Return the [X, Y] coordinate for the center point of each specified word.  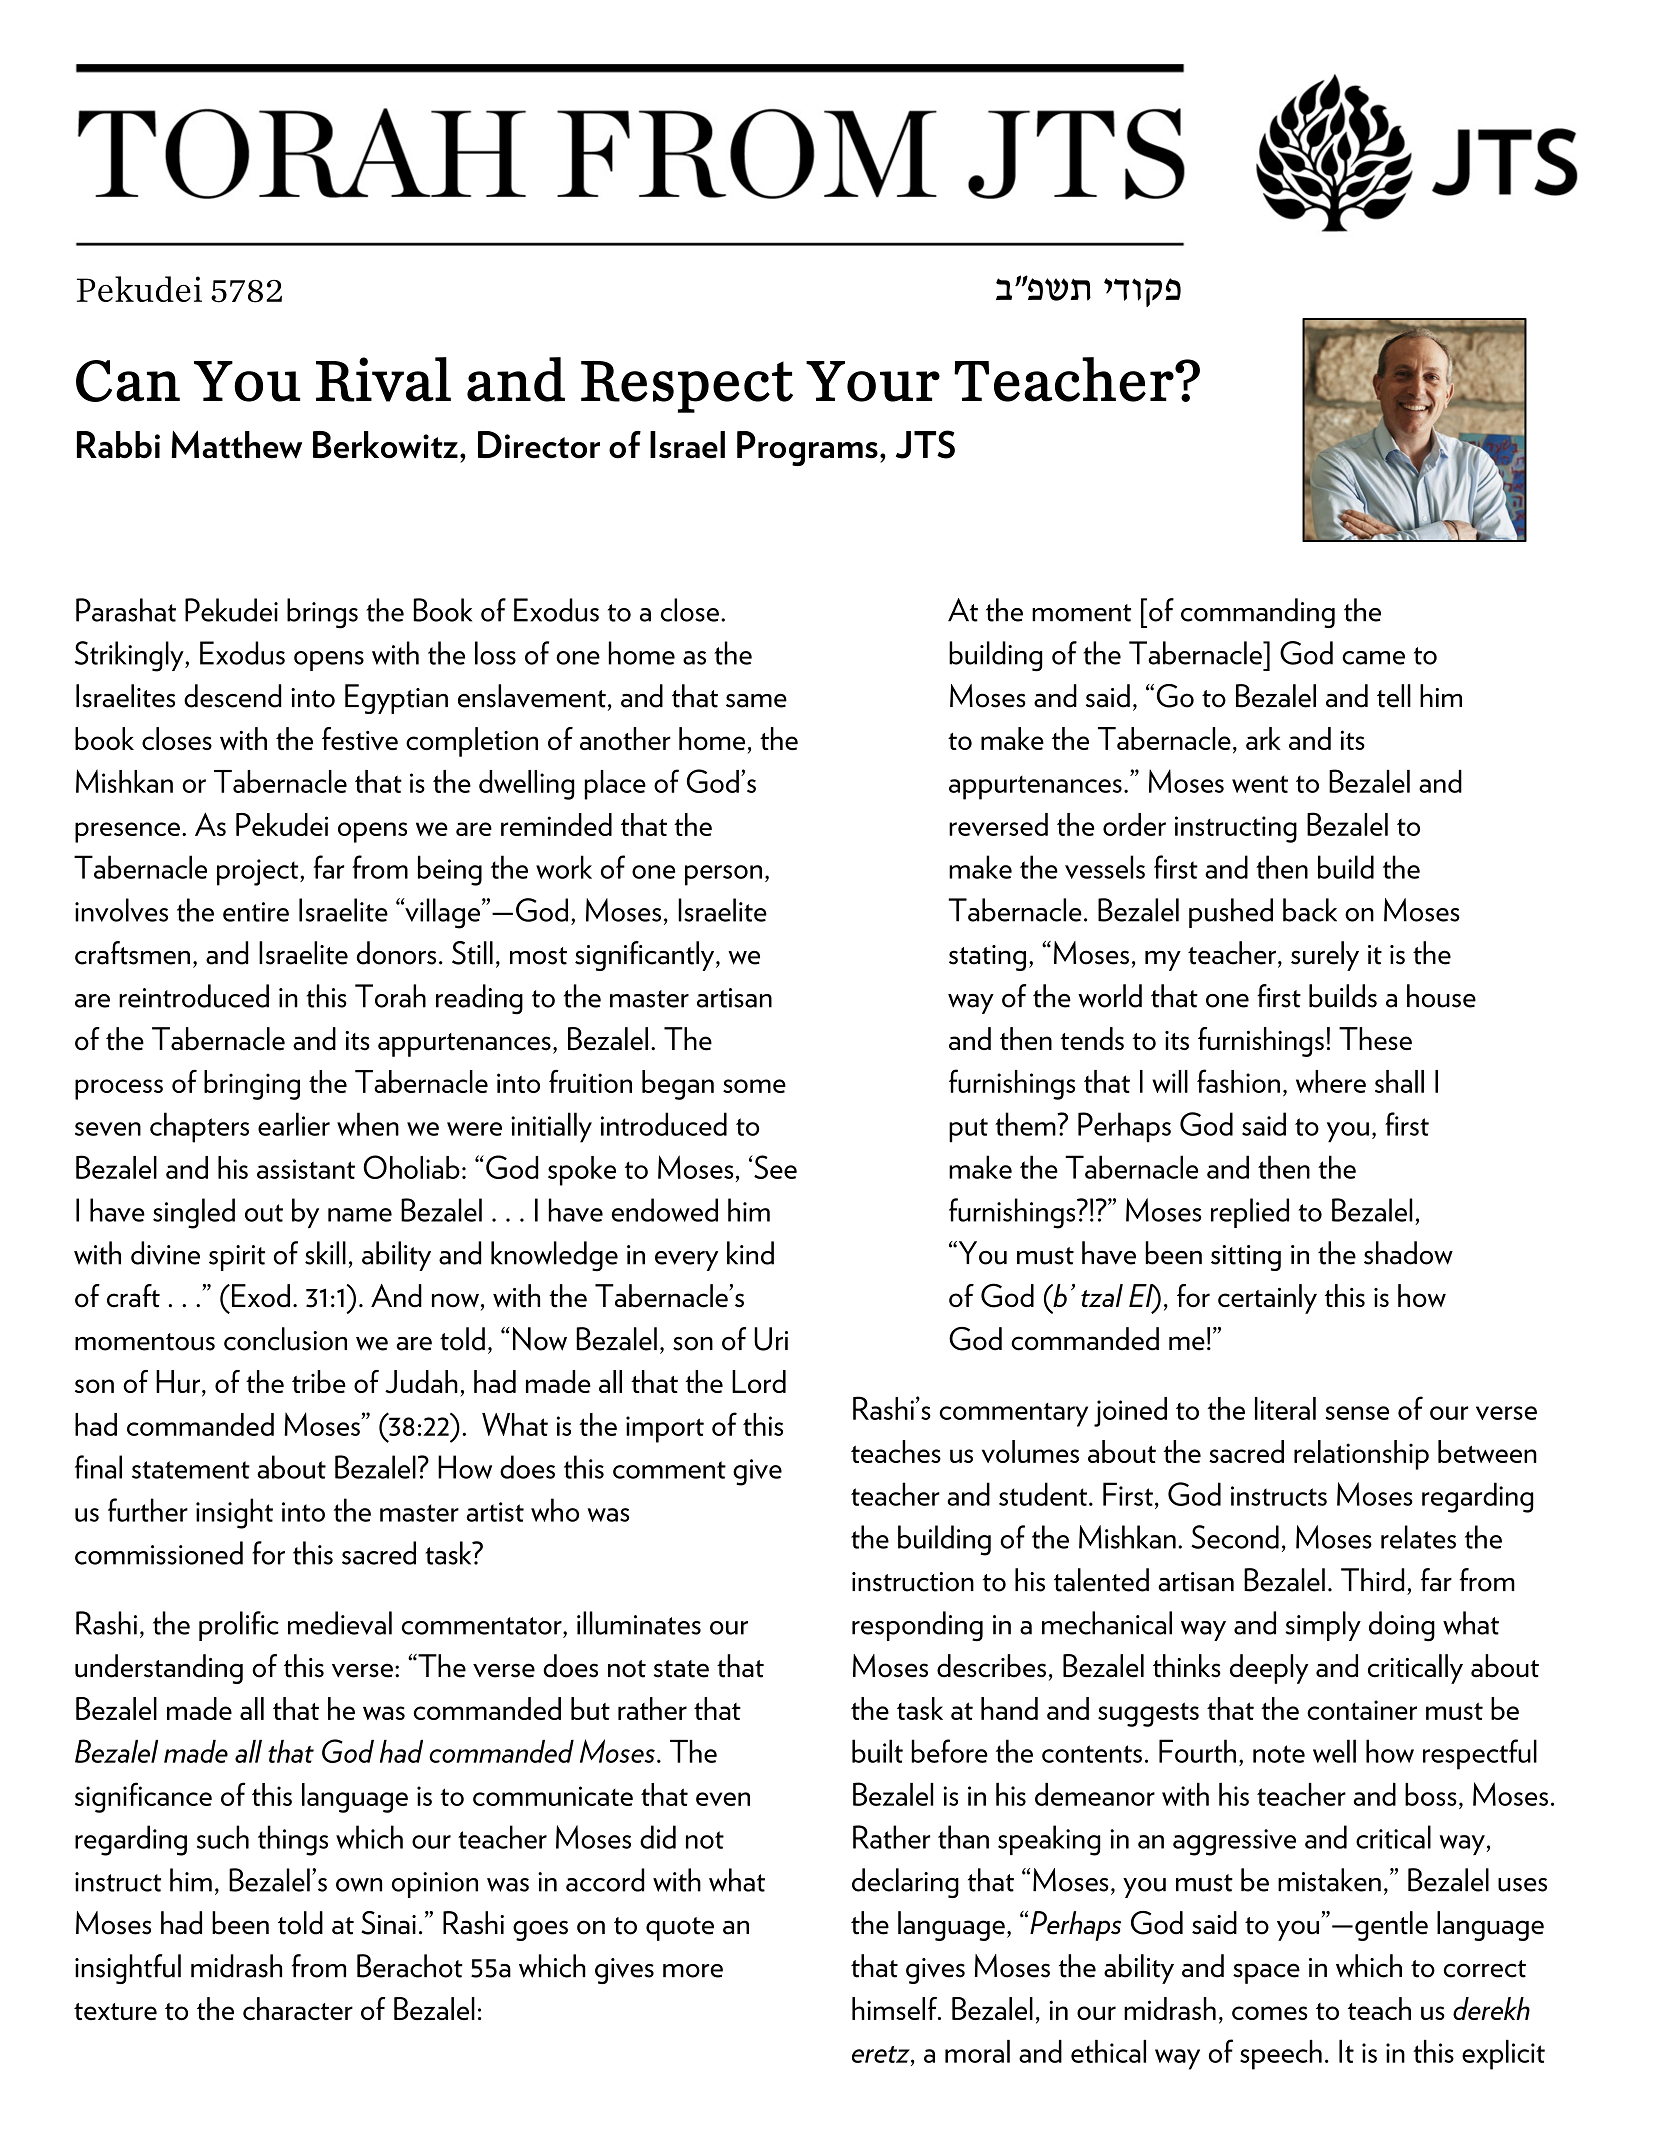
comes [1269, 2013]
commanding [1258, 613]
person [723, 875]
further [148, 1510]
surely [1325, 956]
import [665, 1429]
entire [256, 912]
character [298, 2008]
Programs [807, 448]
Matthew [236, 444]
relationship [1361, 1455]
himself [895, 2008]
